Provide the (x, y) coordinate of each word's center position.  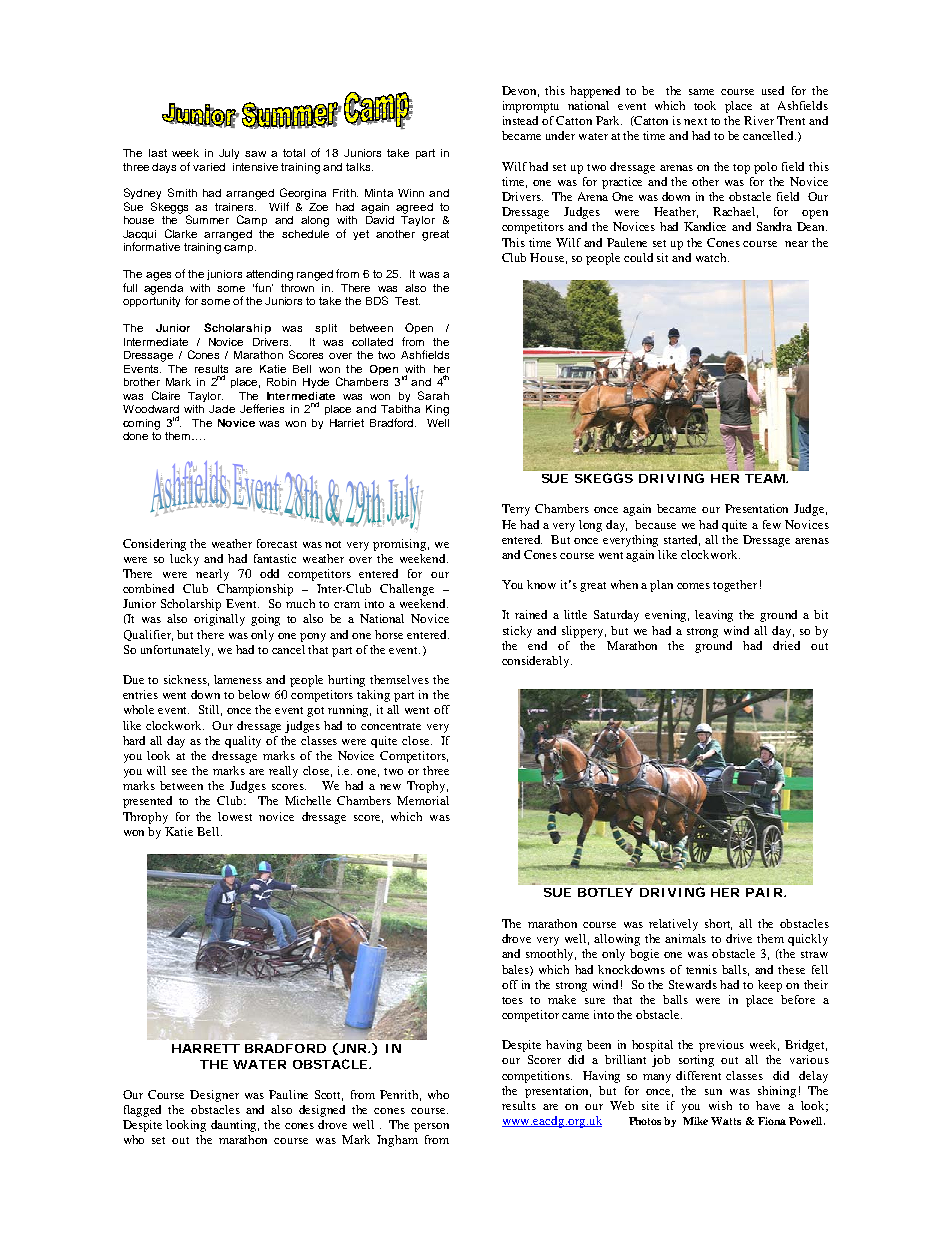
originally (219, 620)
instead (520, 120)
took (705, 105)
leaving (714, 616)
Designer (214, 1096)
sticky (517, 632)
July (229, 154)
